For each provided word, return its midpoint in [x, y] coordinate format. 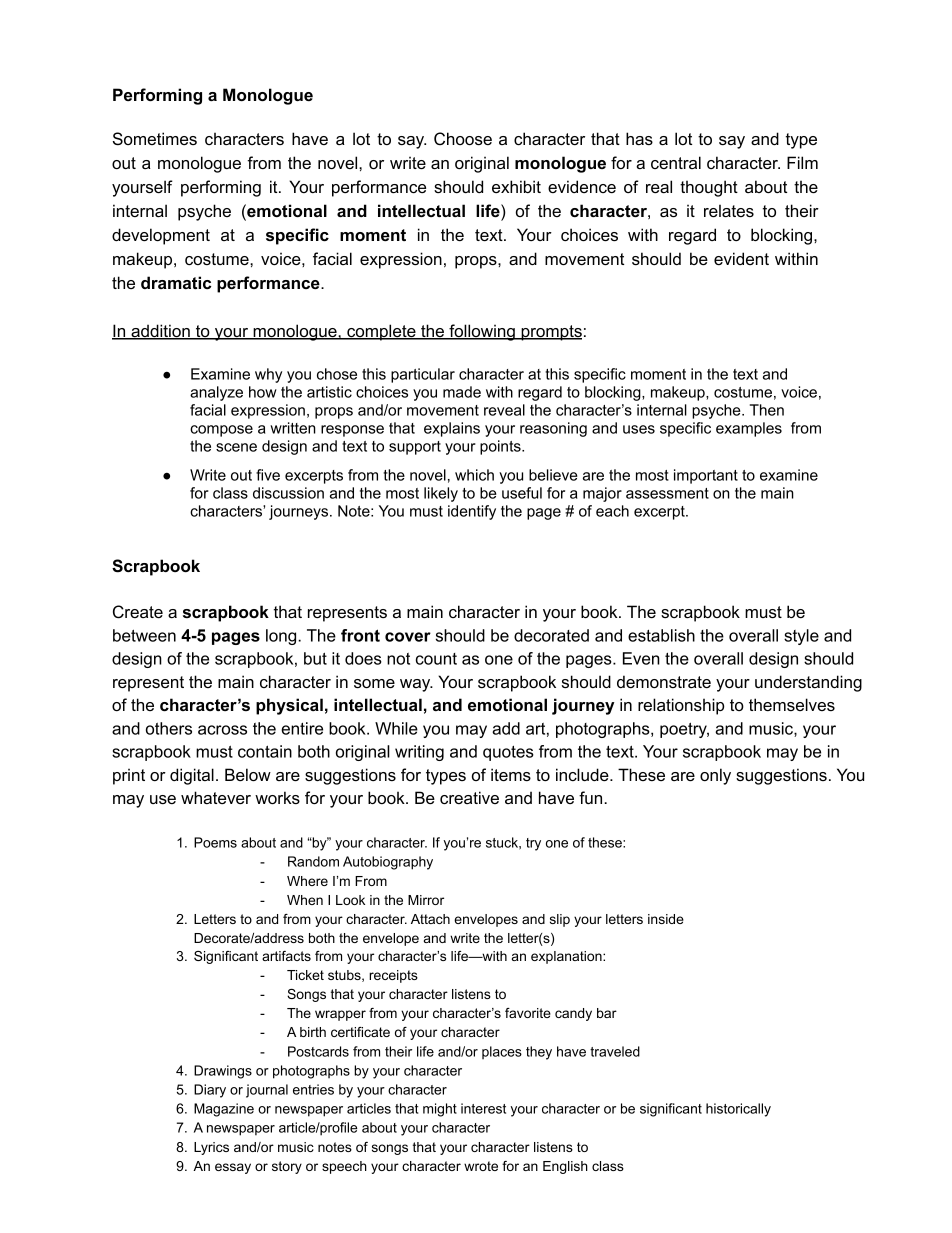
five [268, 475]
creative [469, 797]
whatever [216, 797]
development [161, 236]
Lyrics [211, 1148]
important [706, 476]
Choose [463, 138]
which [474, 475]
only [715, 776]
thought [709, 188]
